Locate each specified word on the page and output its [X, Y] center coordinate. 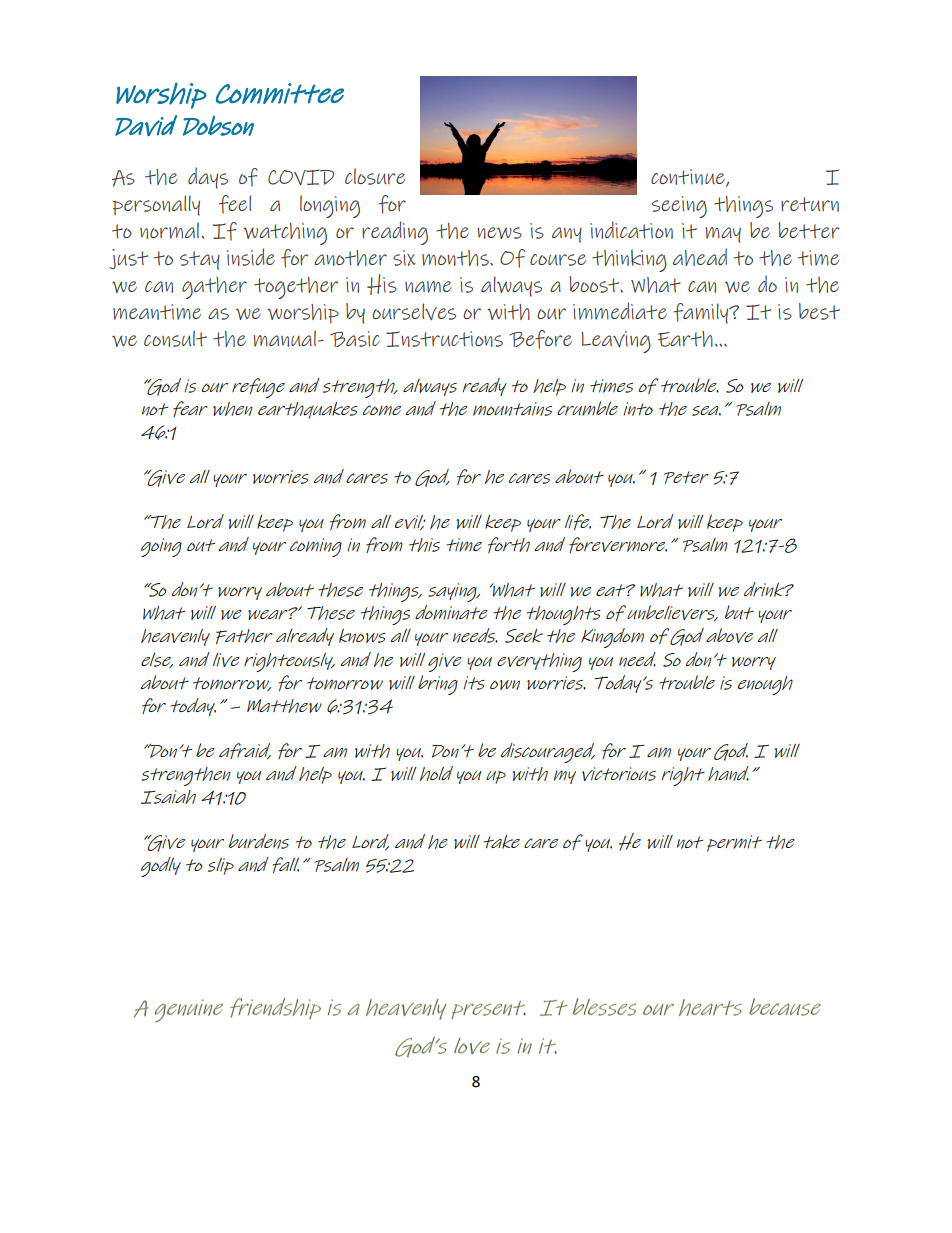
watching [285, 234]
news [499, 233]
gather [214, 288]
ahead [700, 257]
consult [175, 338]
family [702, 313]
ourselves [414, 311]
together [296, 288]
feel [235, 204]
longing [330, 206]
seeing [679, 207]
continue [689, 178]
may [723, 235]
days [208, 178]
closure [375, 176]
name [428, 287]
